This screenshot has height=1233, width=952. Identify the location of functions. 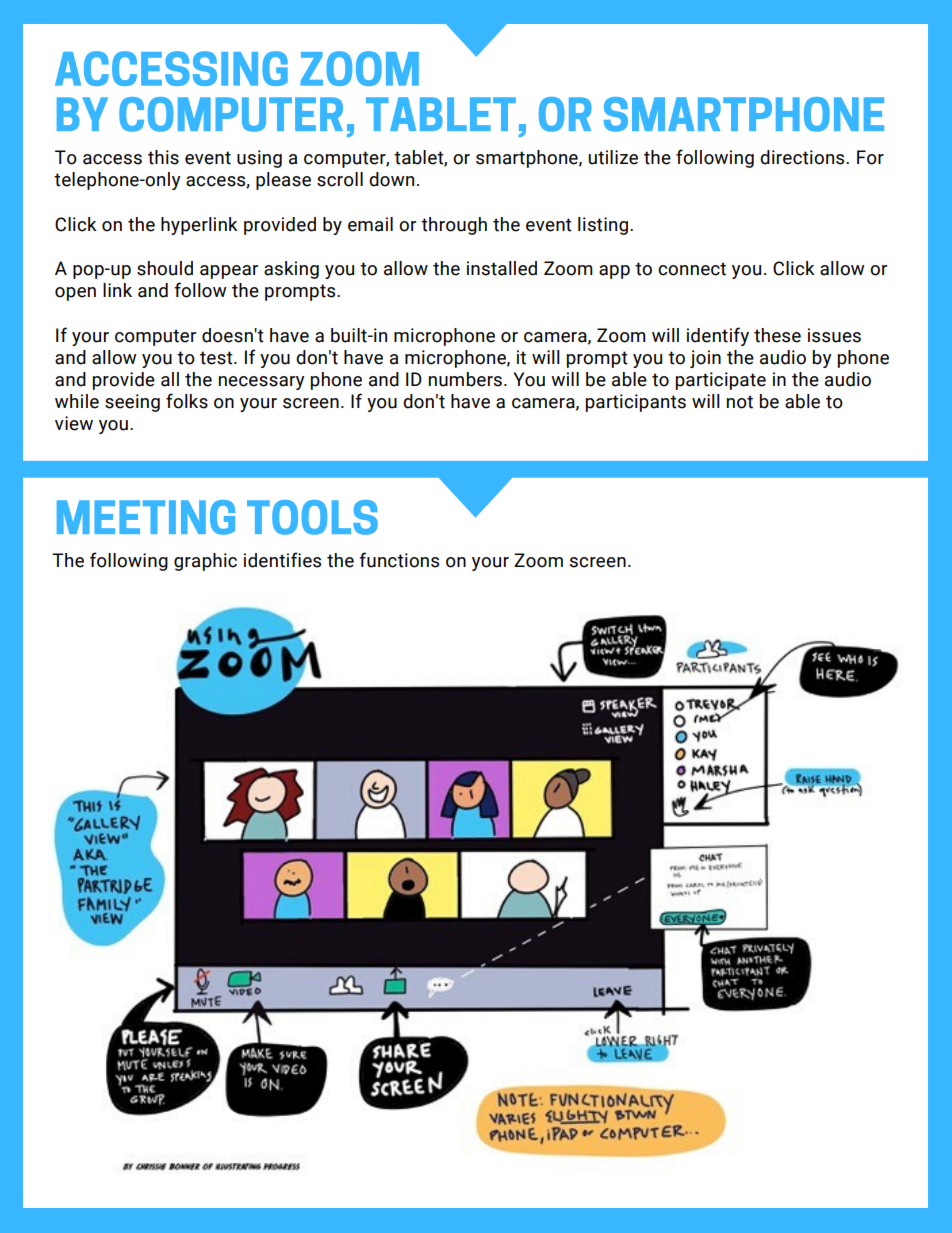
(399, 560).
